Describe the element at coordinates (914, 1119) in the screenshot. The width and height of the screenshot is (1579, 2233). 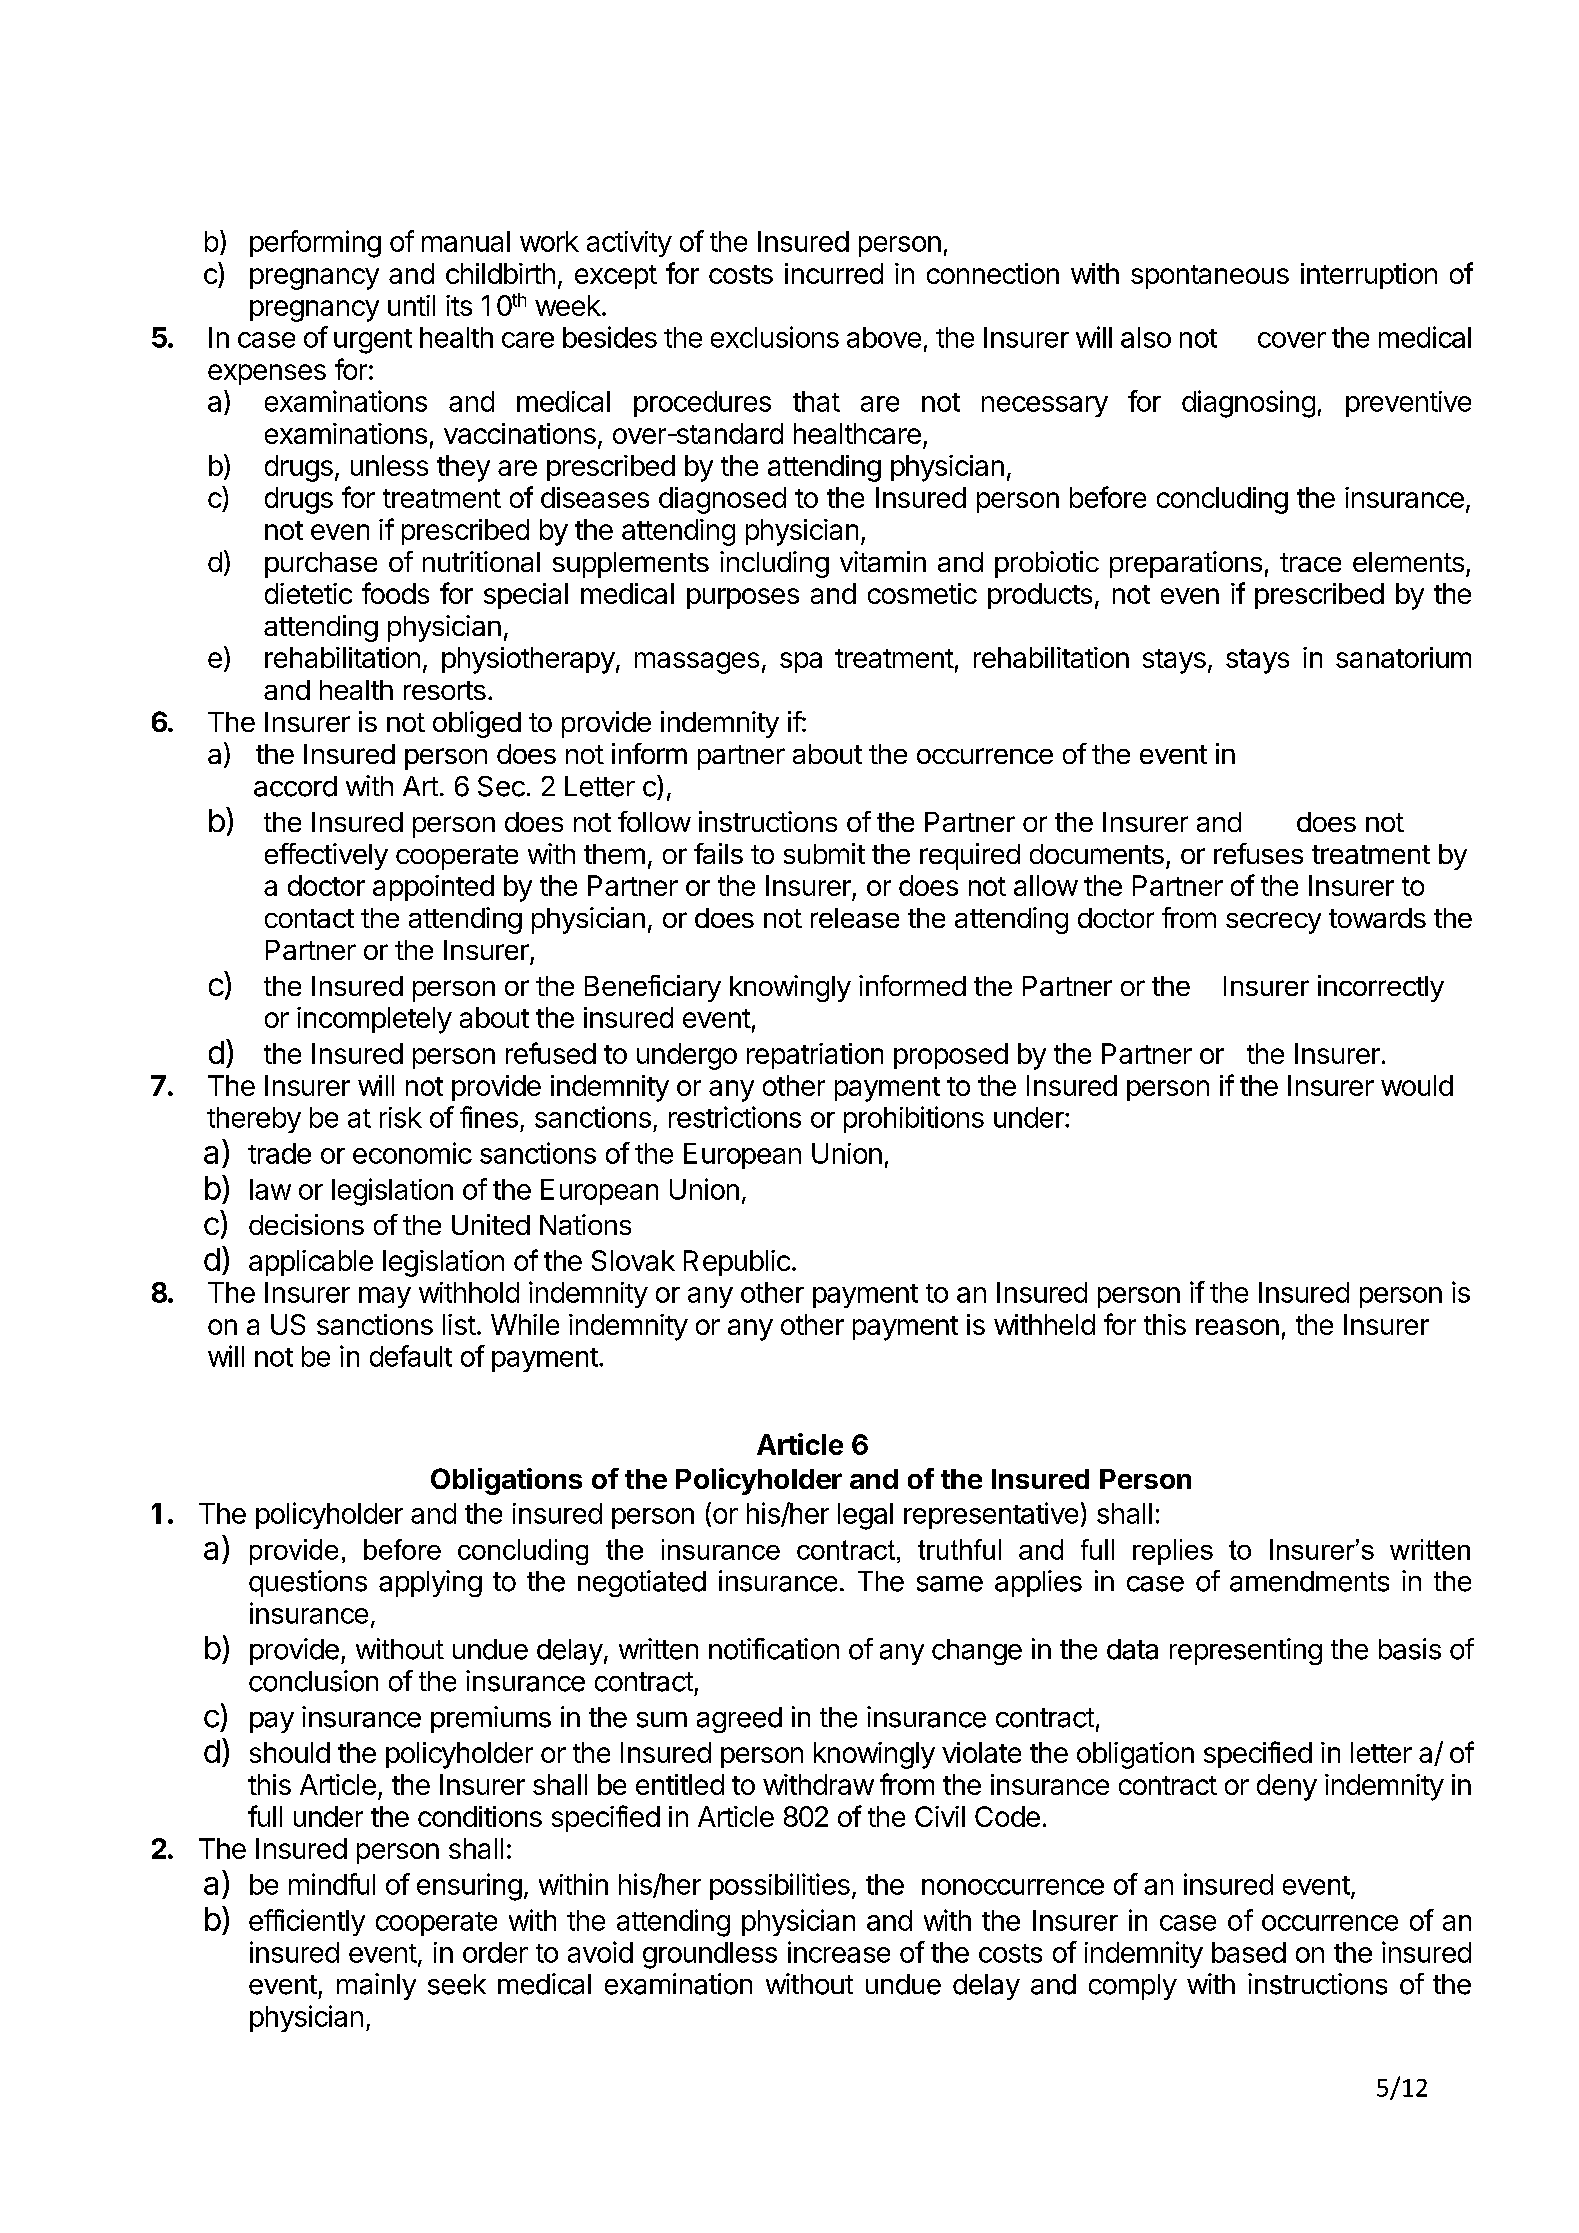
I see `prohibitions` at that location.
